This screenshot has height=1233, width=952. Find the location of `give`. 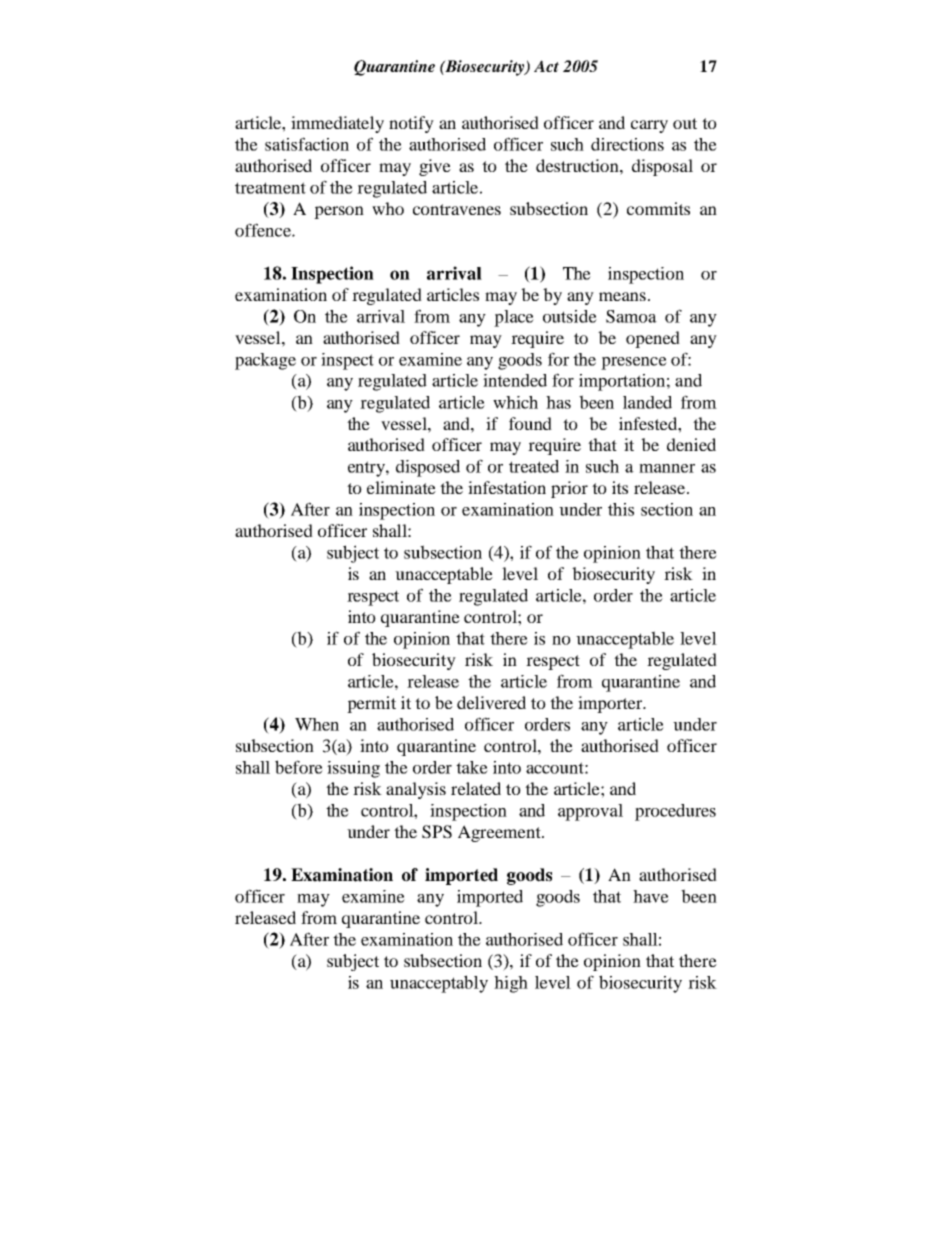

give is located at coordinates (435, 167).
